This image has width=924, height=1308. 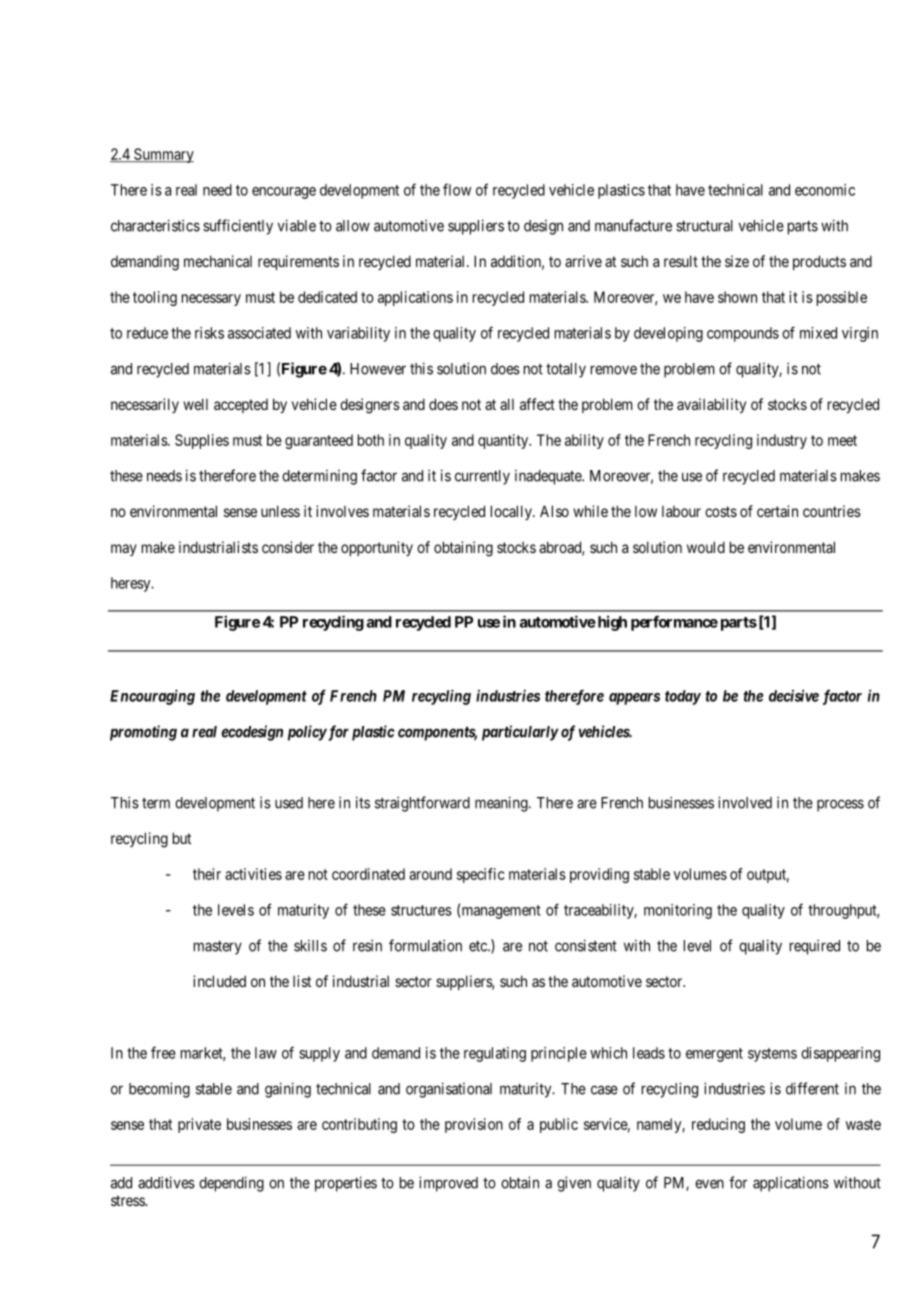 I want to click on their, so click(x=207, y=874).
